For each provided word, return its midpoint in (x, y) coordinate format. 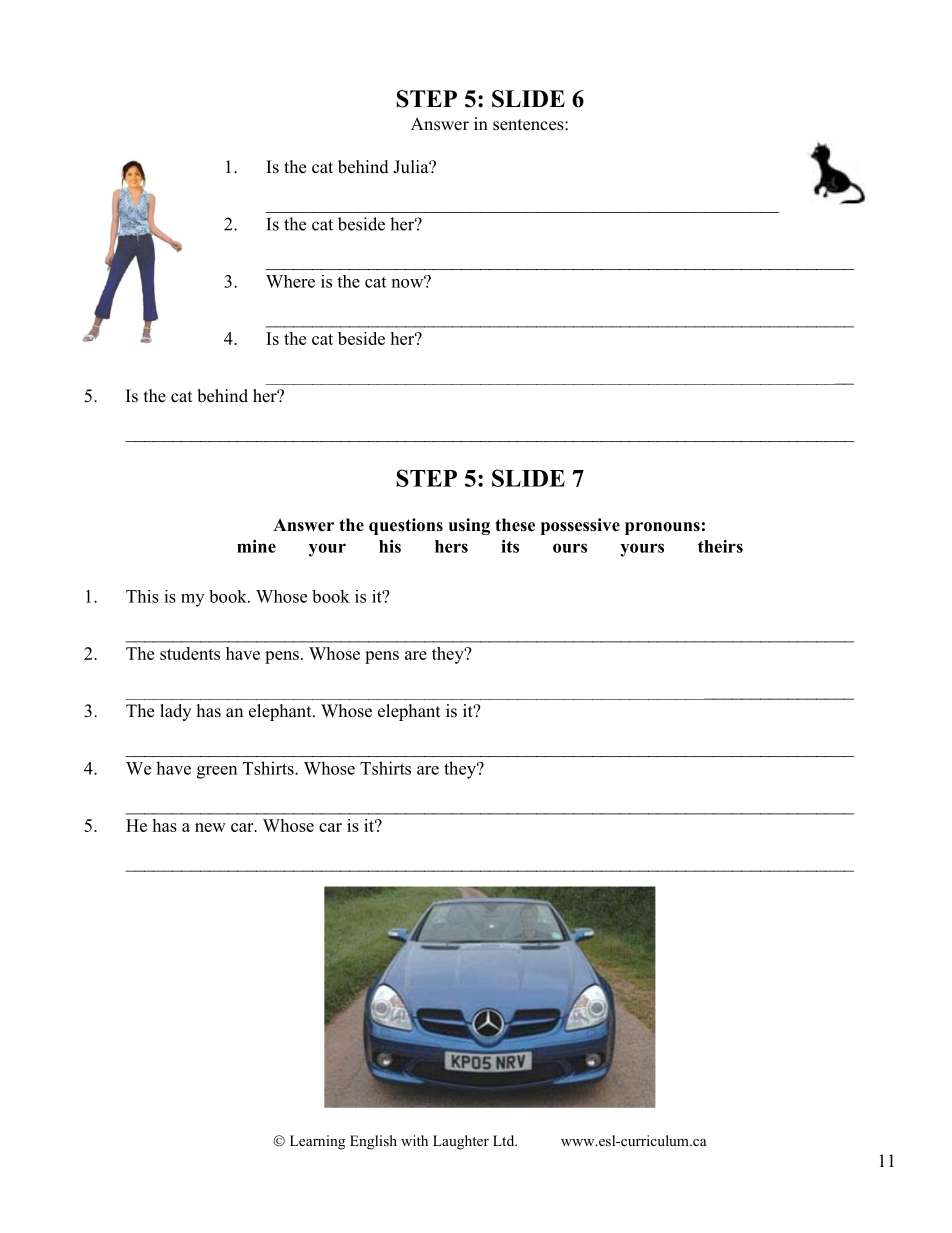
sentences (529, 125)
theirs (720, 546)
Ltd (505, 1140)
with (414, 1140)
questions (406, 526)
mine (256, 546)
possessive (580, 526)
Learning (317, 1142)
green (217, 772)
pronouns (662, 528)
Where (290, 281)
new (210, 827)
